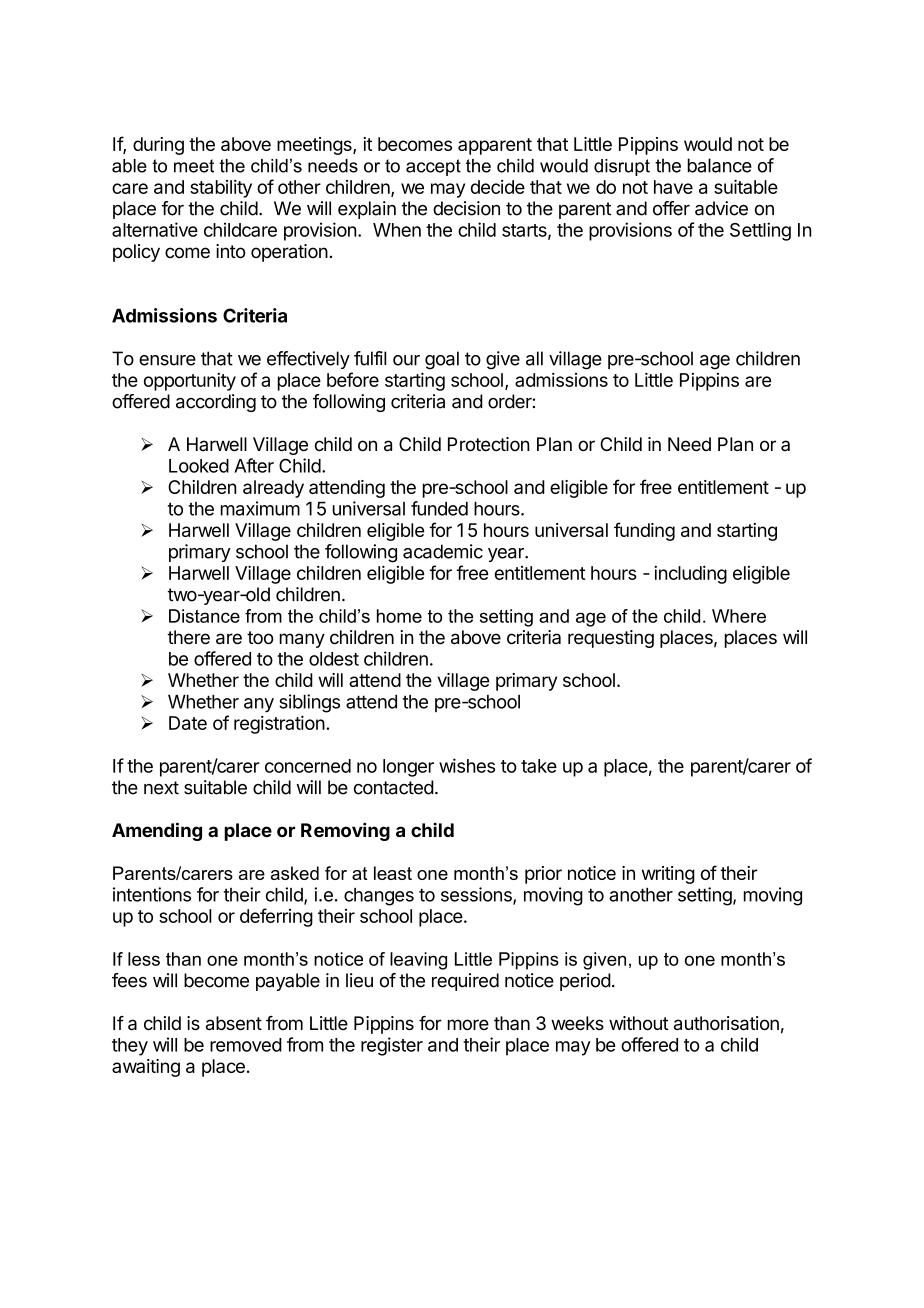  I want to click on all, so click(534, 358).
